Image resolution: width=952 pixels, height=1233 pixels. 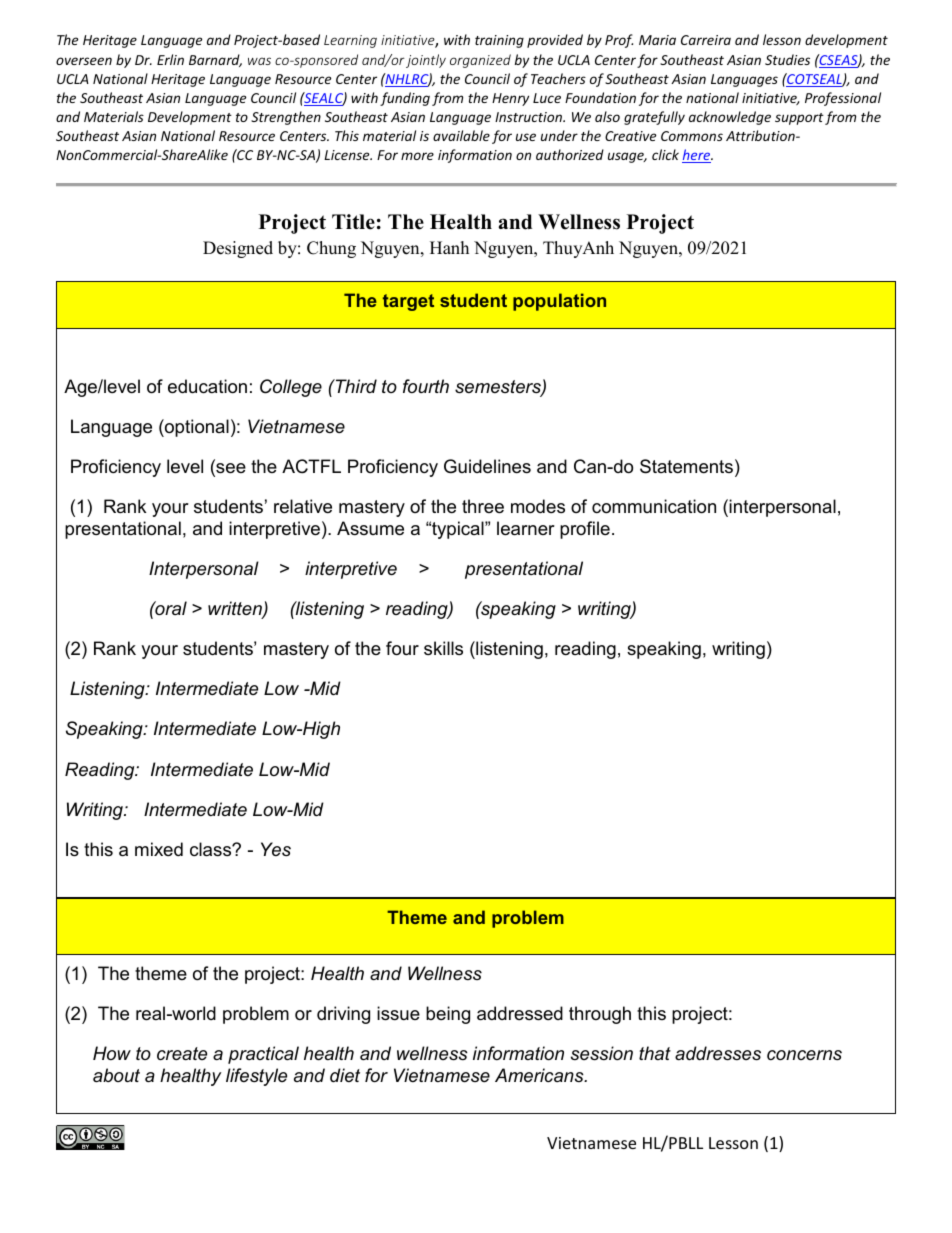 I want to click on being, so click(x=448, y=1015).
